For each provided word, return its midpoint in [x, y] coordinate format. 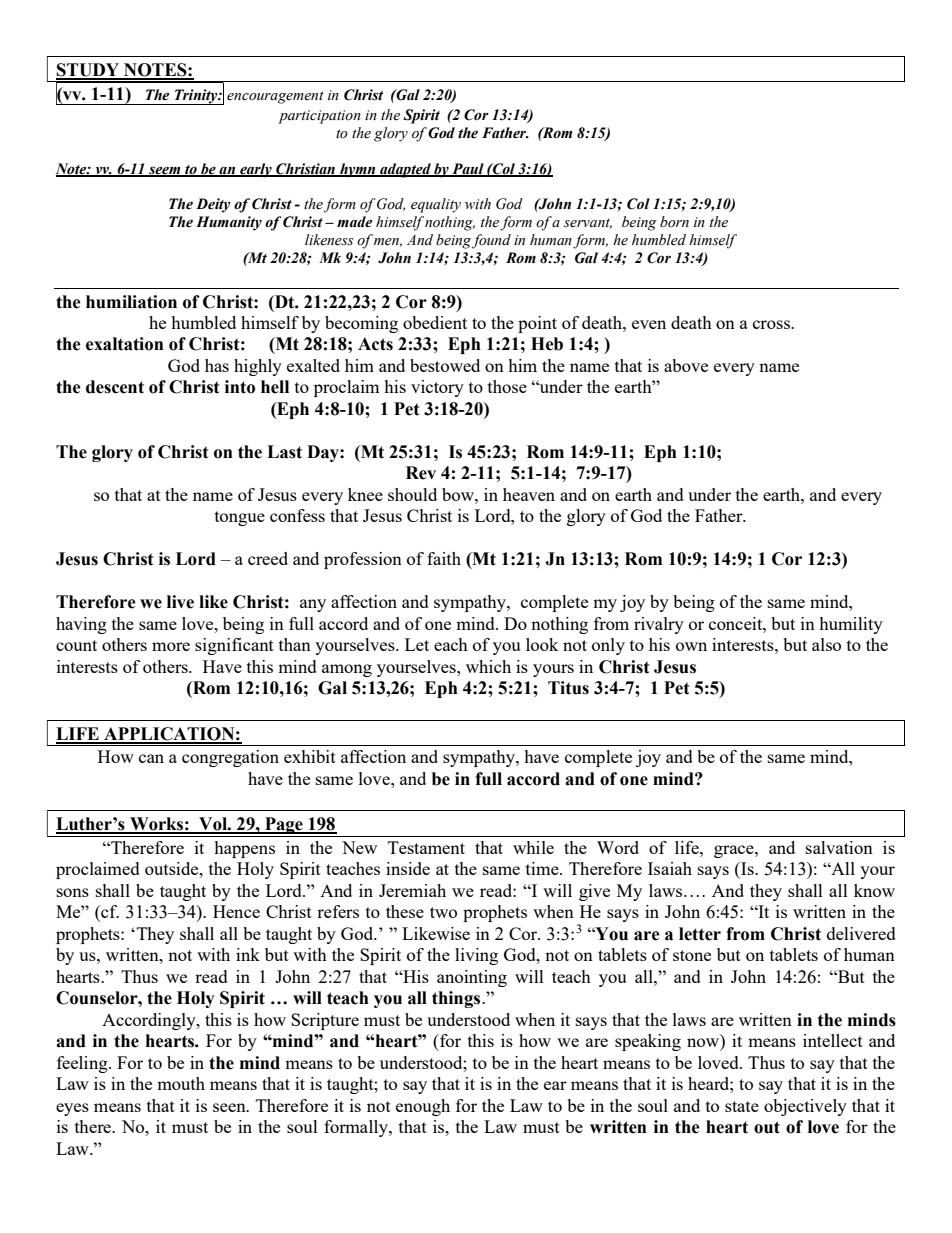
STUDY [88, 71]
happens [244, 849]
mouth [181, 1083]
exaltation [125, 344]
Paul [468, 169]
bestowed [445, 365]
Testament [426, 847]
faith [444, 558]
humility [851, 625]
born [674, 222]
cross [772, 324]
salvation [839, 847]
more [171, 646]
